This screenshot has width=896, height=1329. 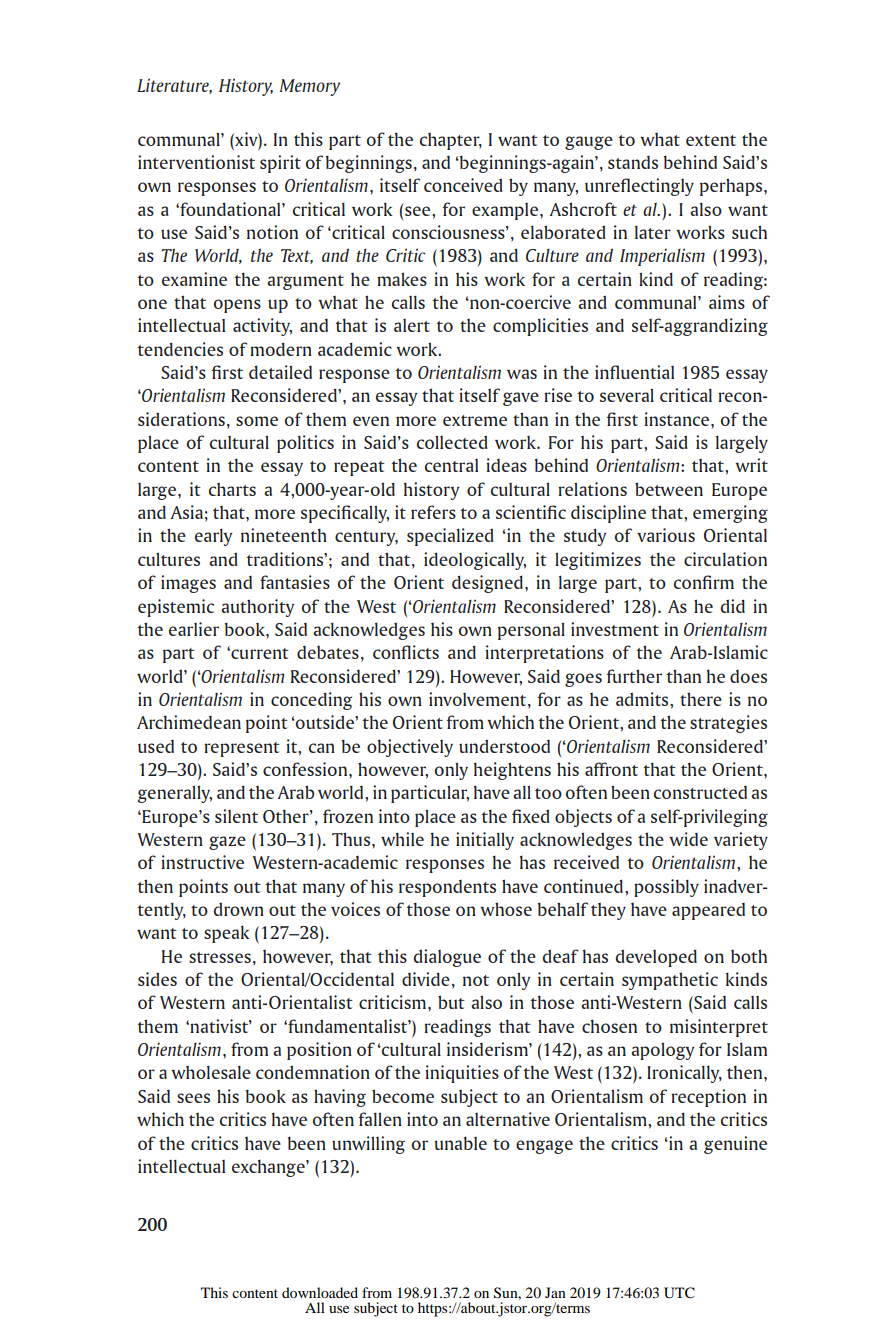 I want to click on exchange, so click(x=269, y=1168).
